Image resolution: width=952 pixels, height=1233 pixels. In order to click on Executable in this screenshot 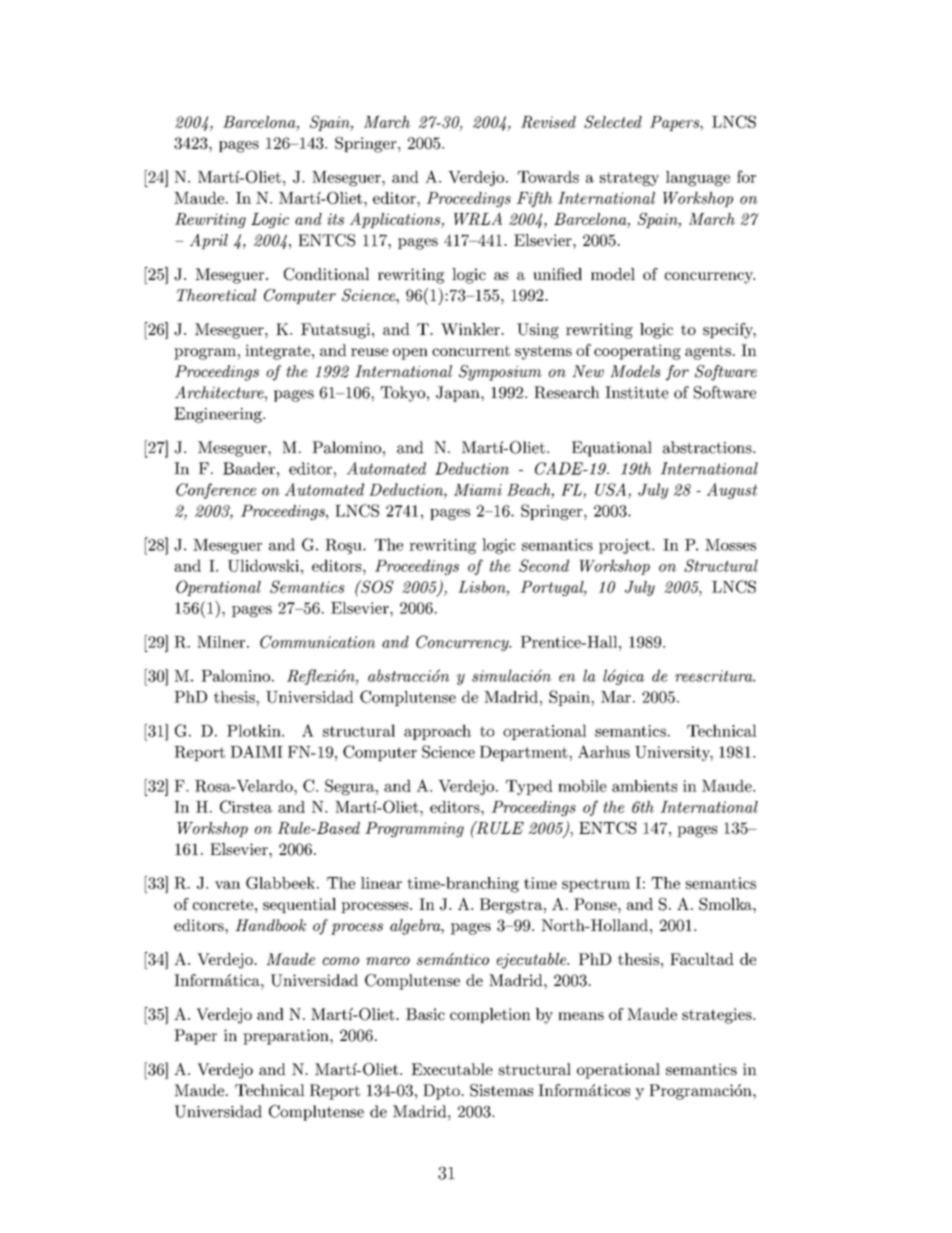, I will do `click(452, 1069)`.
